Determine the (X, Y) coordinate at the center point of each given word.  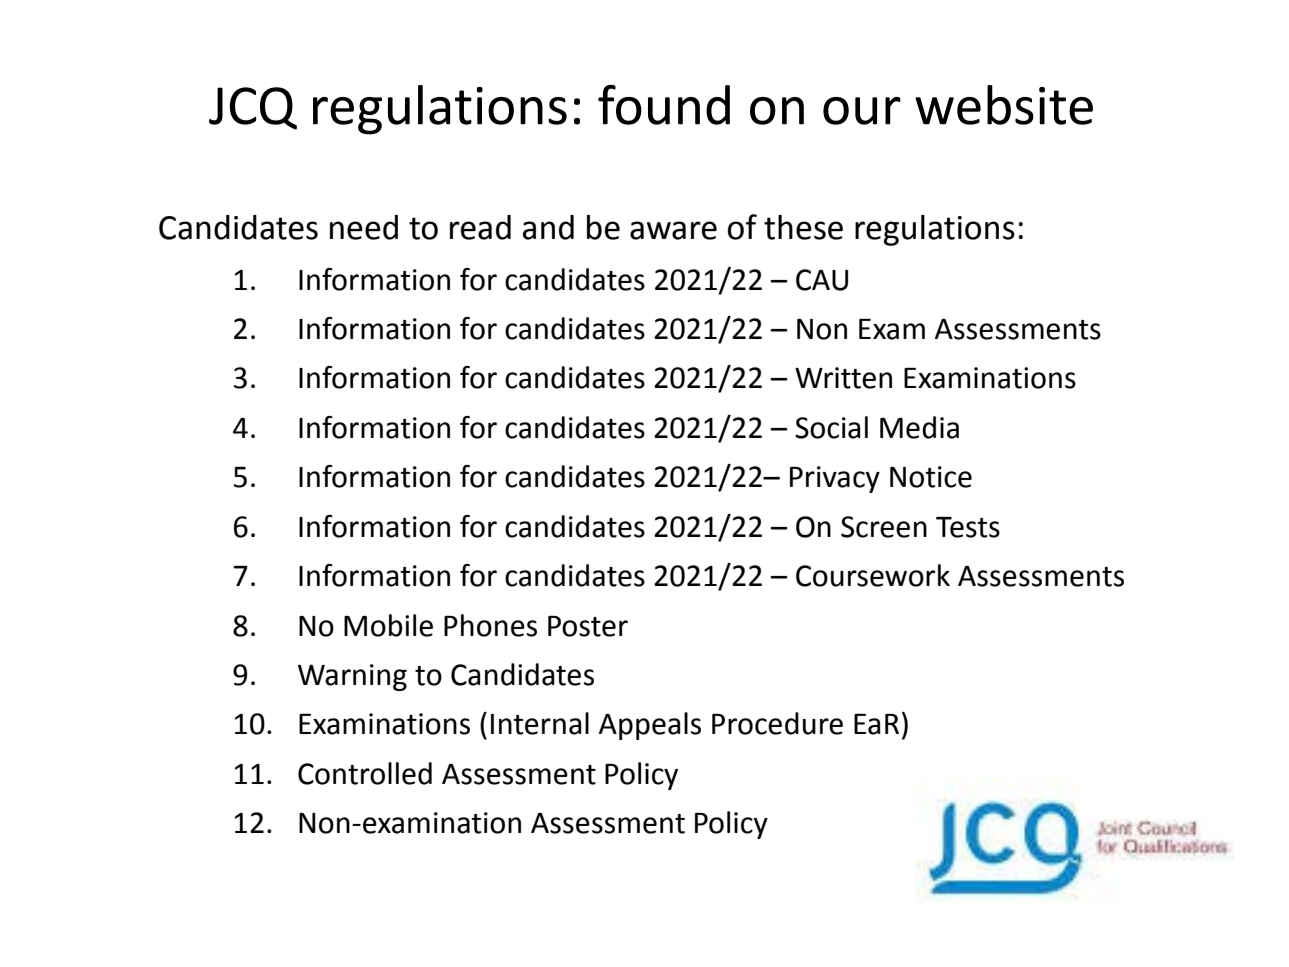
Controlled (365, 773)
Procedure (777, 723)
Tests (968, 527)
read (480, 227)
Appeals (650, 726)
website (1004, 105)
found (664, 105)
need (364, 227)
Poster (588, 626)
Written (843, 378)
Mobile (388, 625)
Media (919, 427)
